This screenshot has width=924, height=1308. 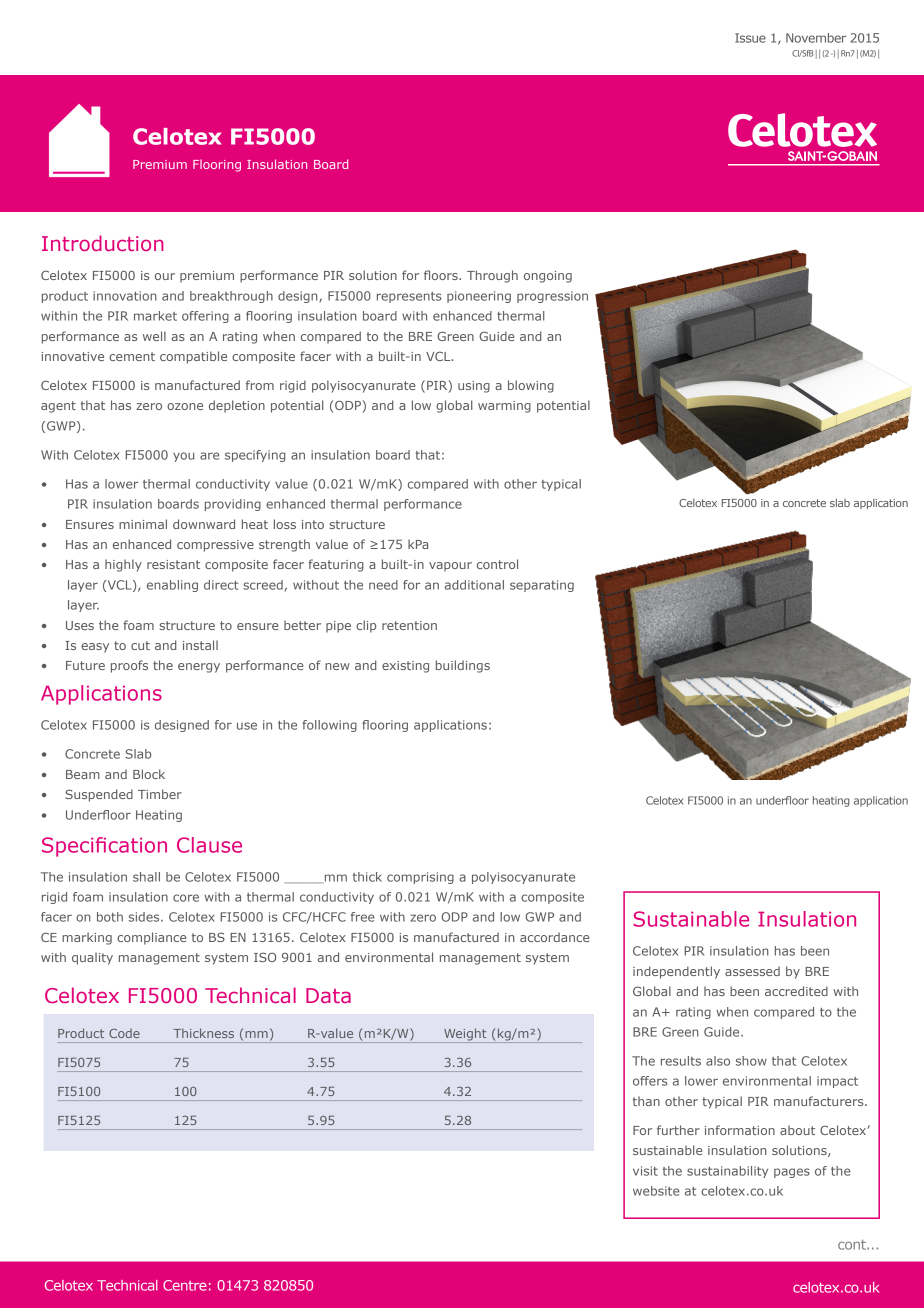 I want to click on floors, so click(x=442, y=275).
